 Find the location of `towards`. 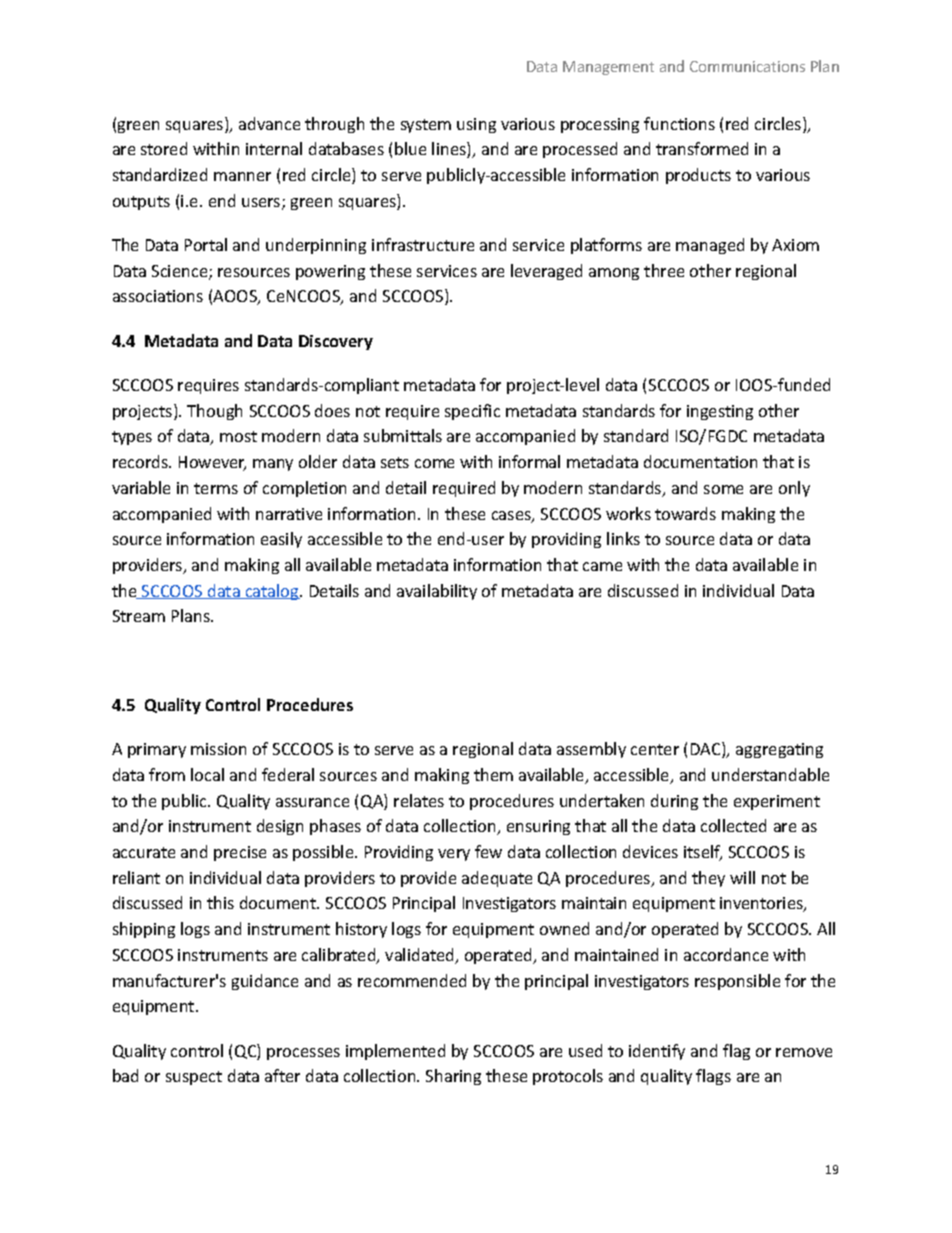

towards is located at coordinates (685, 513).
